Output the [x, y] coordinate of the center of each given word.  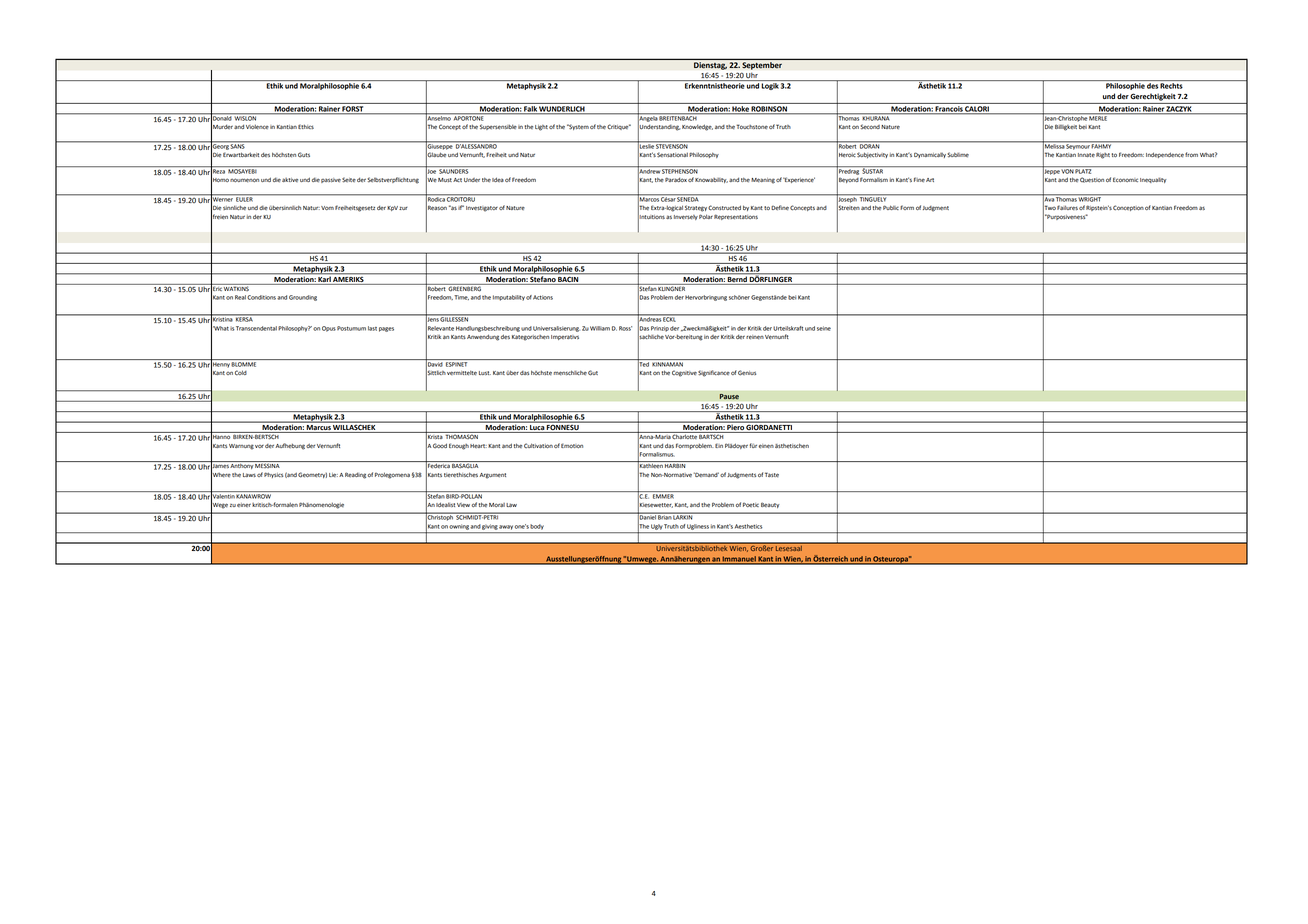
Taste [772, 475]
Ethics [306, 126]
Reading [356, 475]
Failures [1067, 207]
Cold [241, 372]
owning [459, 527]
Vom [327, 208]
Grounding [303, 298]
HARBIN [675, 465]
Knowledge [697, 127]
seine [824, 328]
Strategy [696, 208]
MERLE [1099, 117]
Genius [747, 373]
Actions [543, 297]
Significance [714, 373]
